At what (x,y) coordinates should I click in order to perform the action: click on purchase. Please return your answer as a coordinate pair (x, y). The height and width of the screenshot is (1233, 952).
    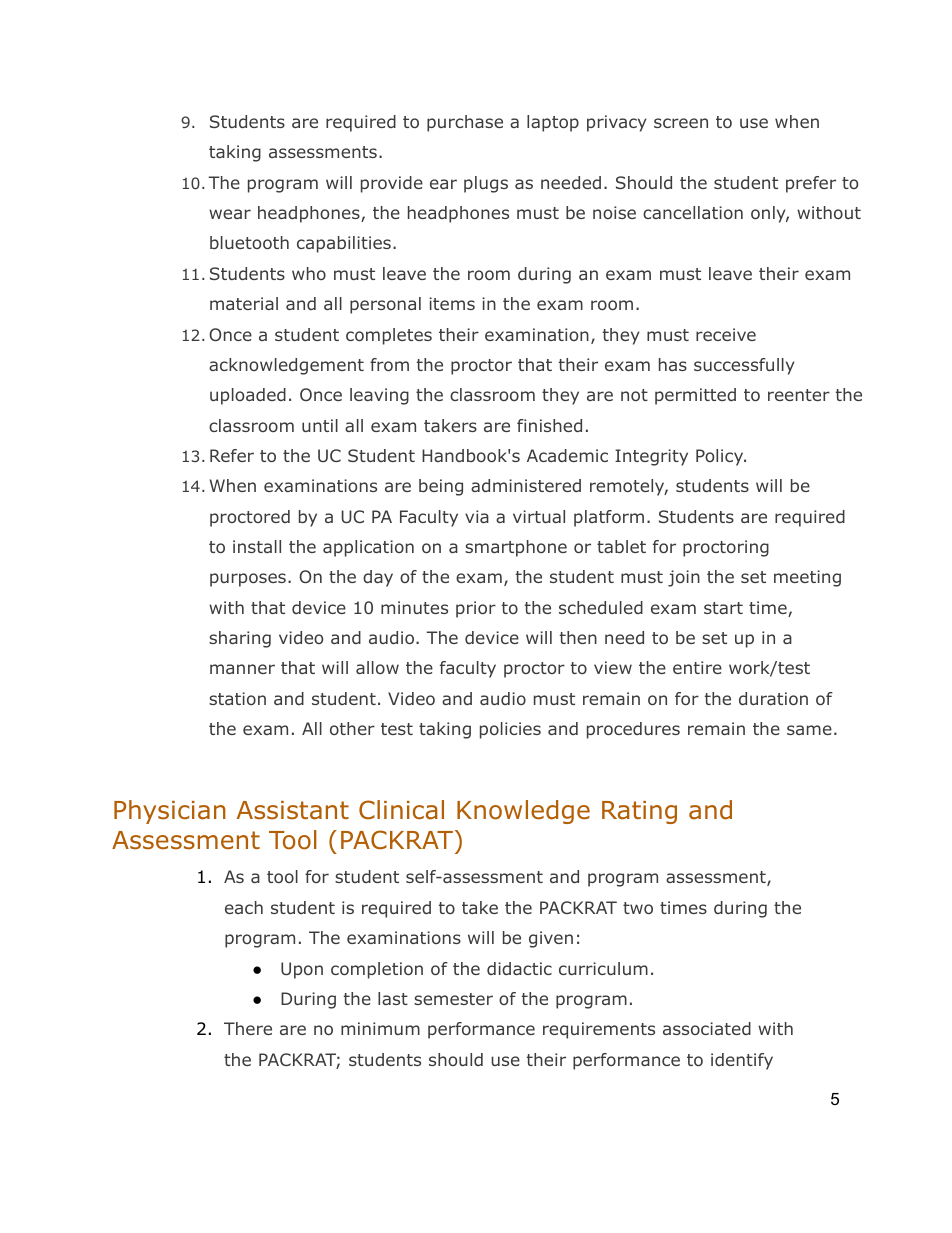
    Looking at the image, I should click on (465, 123).
